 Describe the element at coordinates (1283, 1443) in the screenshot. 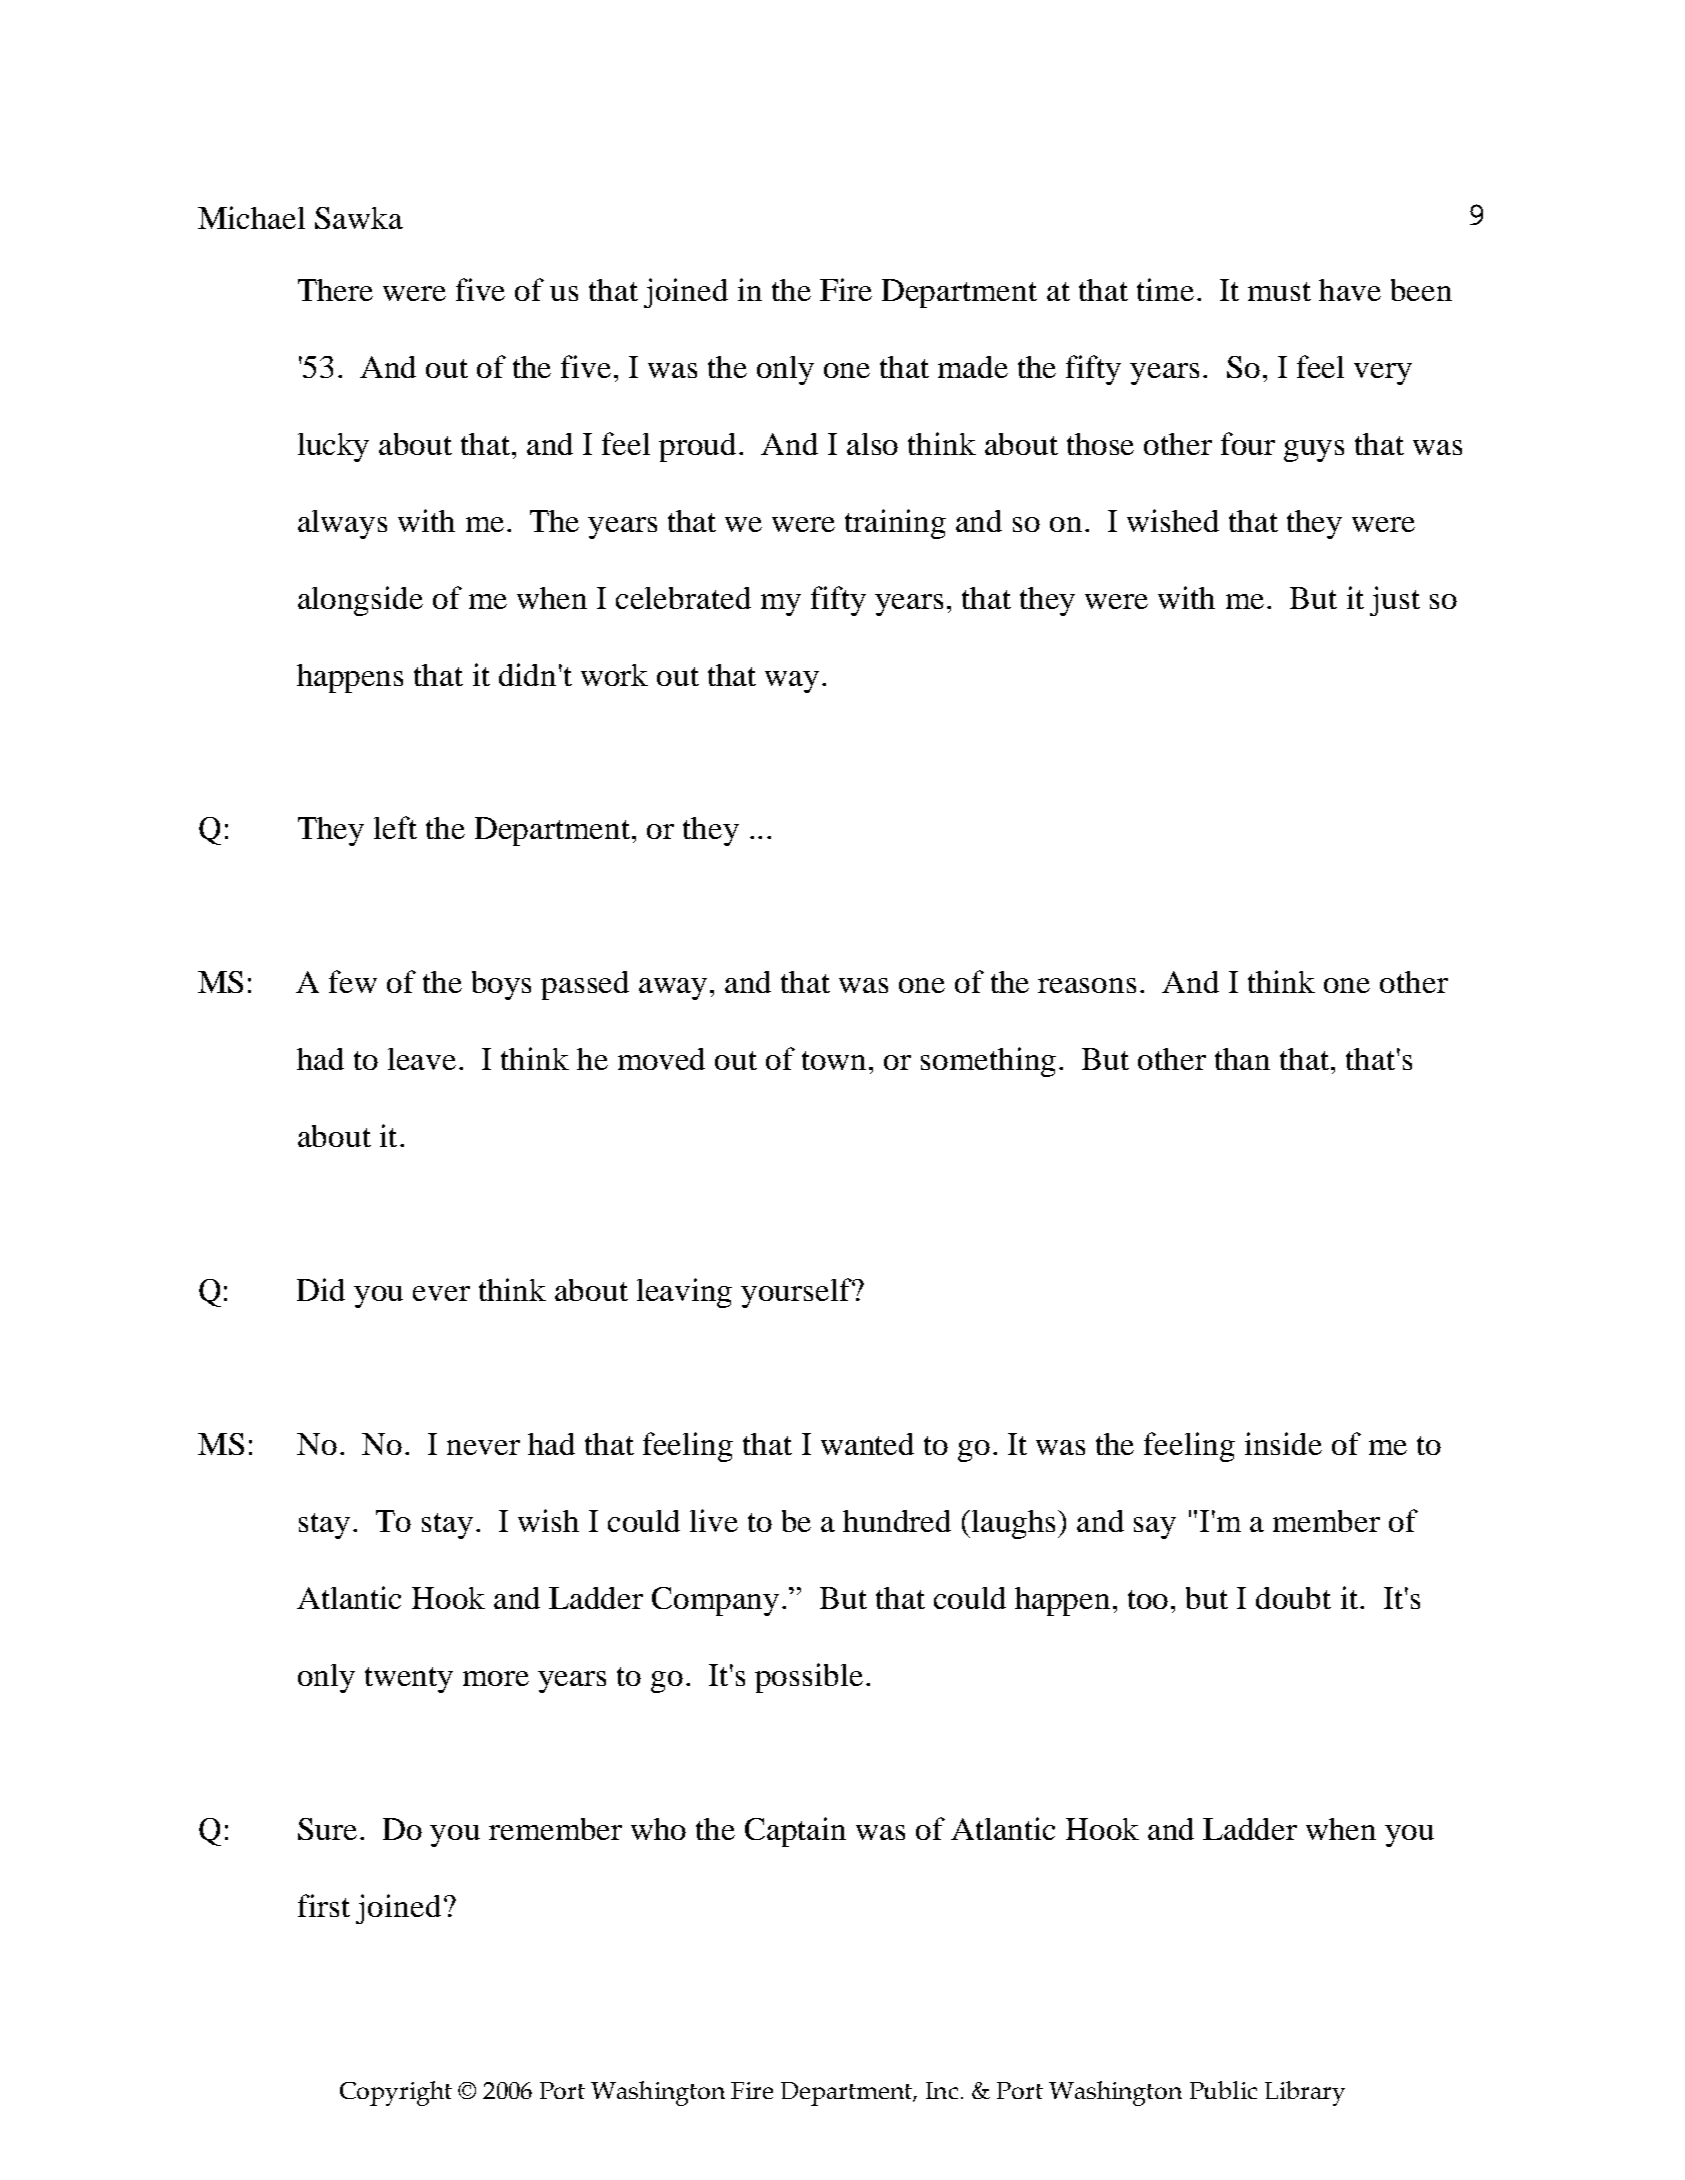

I see `inside` at that location.
